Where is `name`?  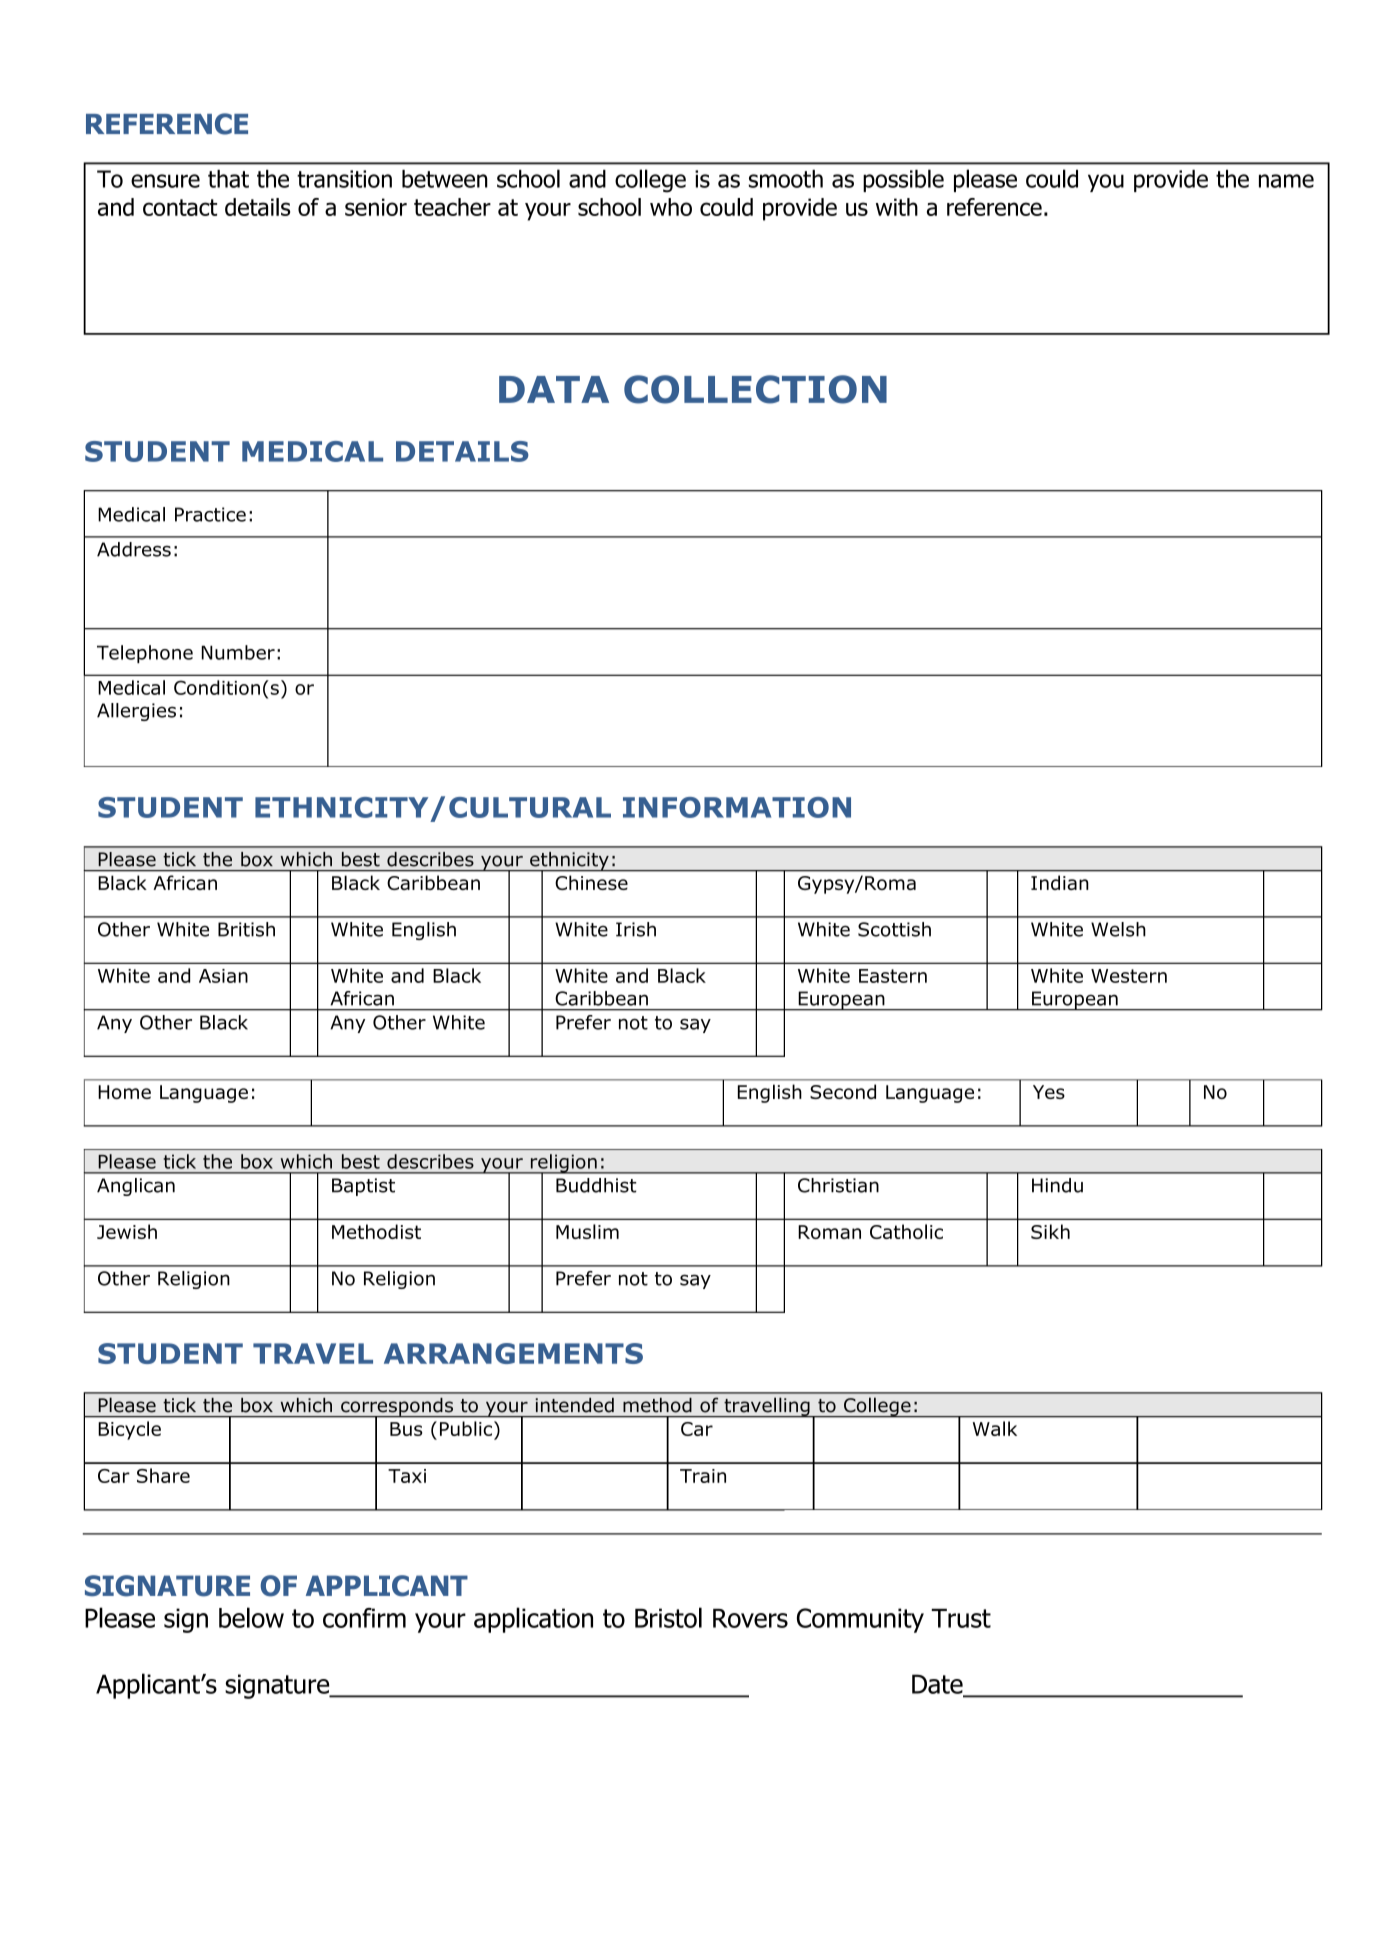 name is located at coordinates (1286, 181).
